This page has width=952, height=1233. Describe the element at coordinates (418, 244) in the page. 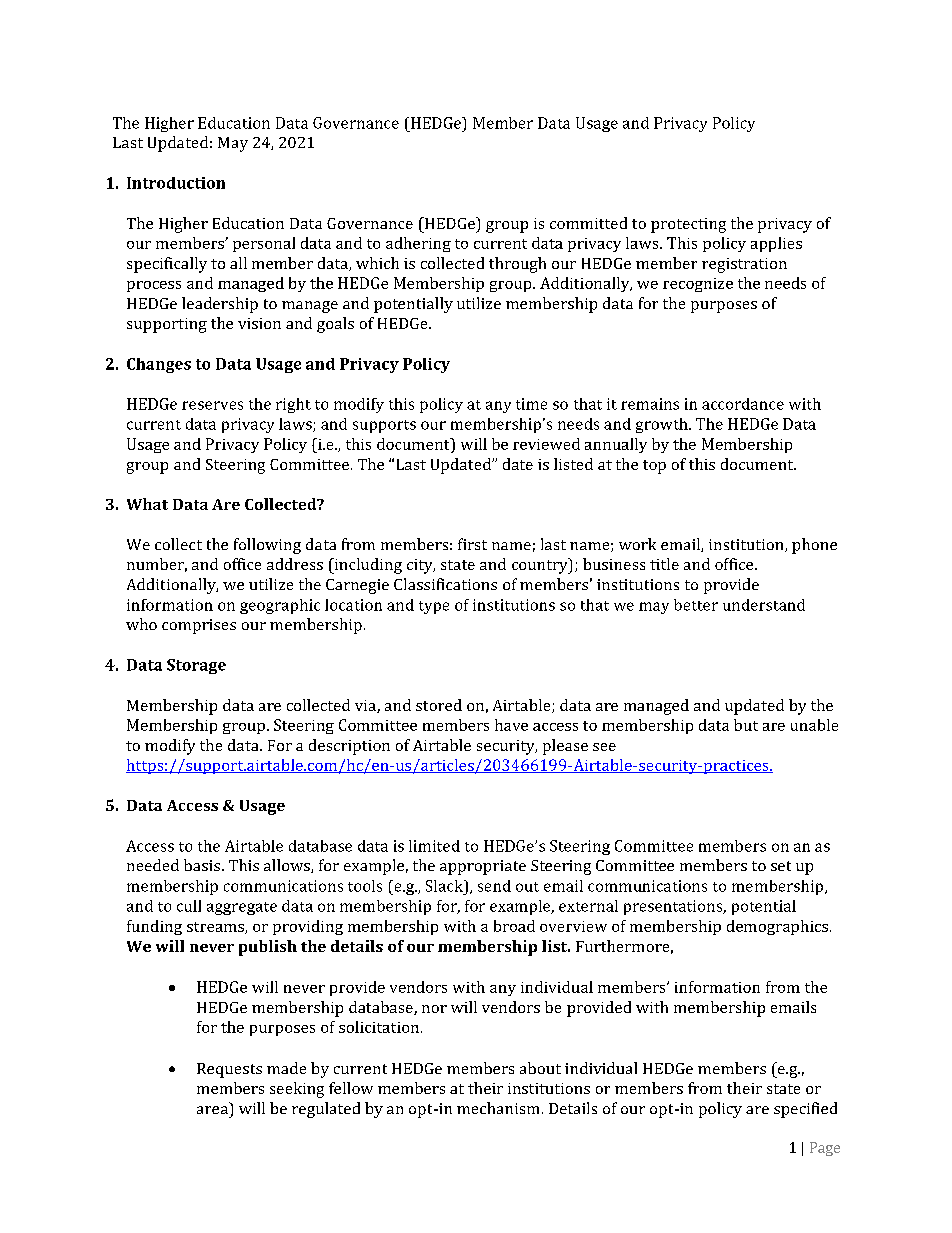

I see `adhering` at that location.
